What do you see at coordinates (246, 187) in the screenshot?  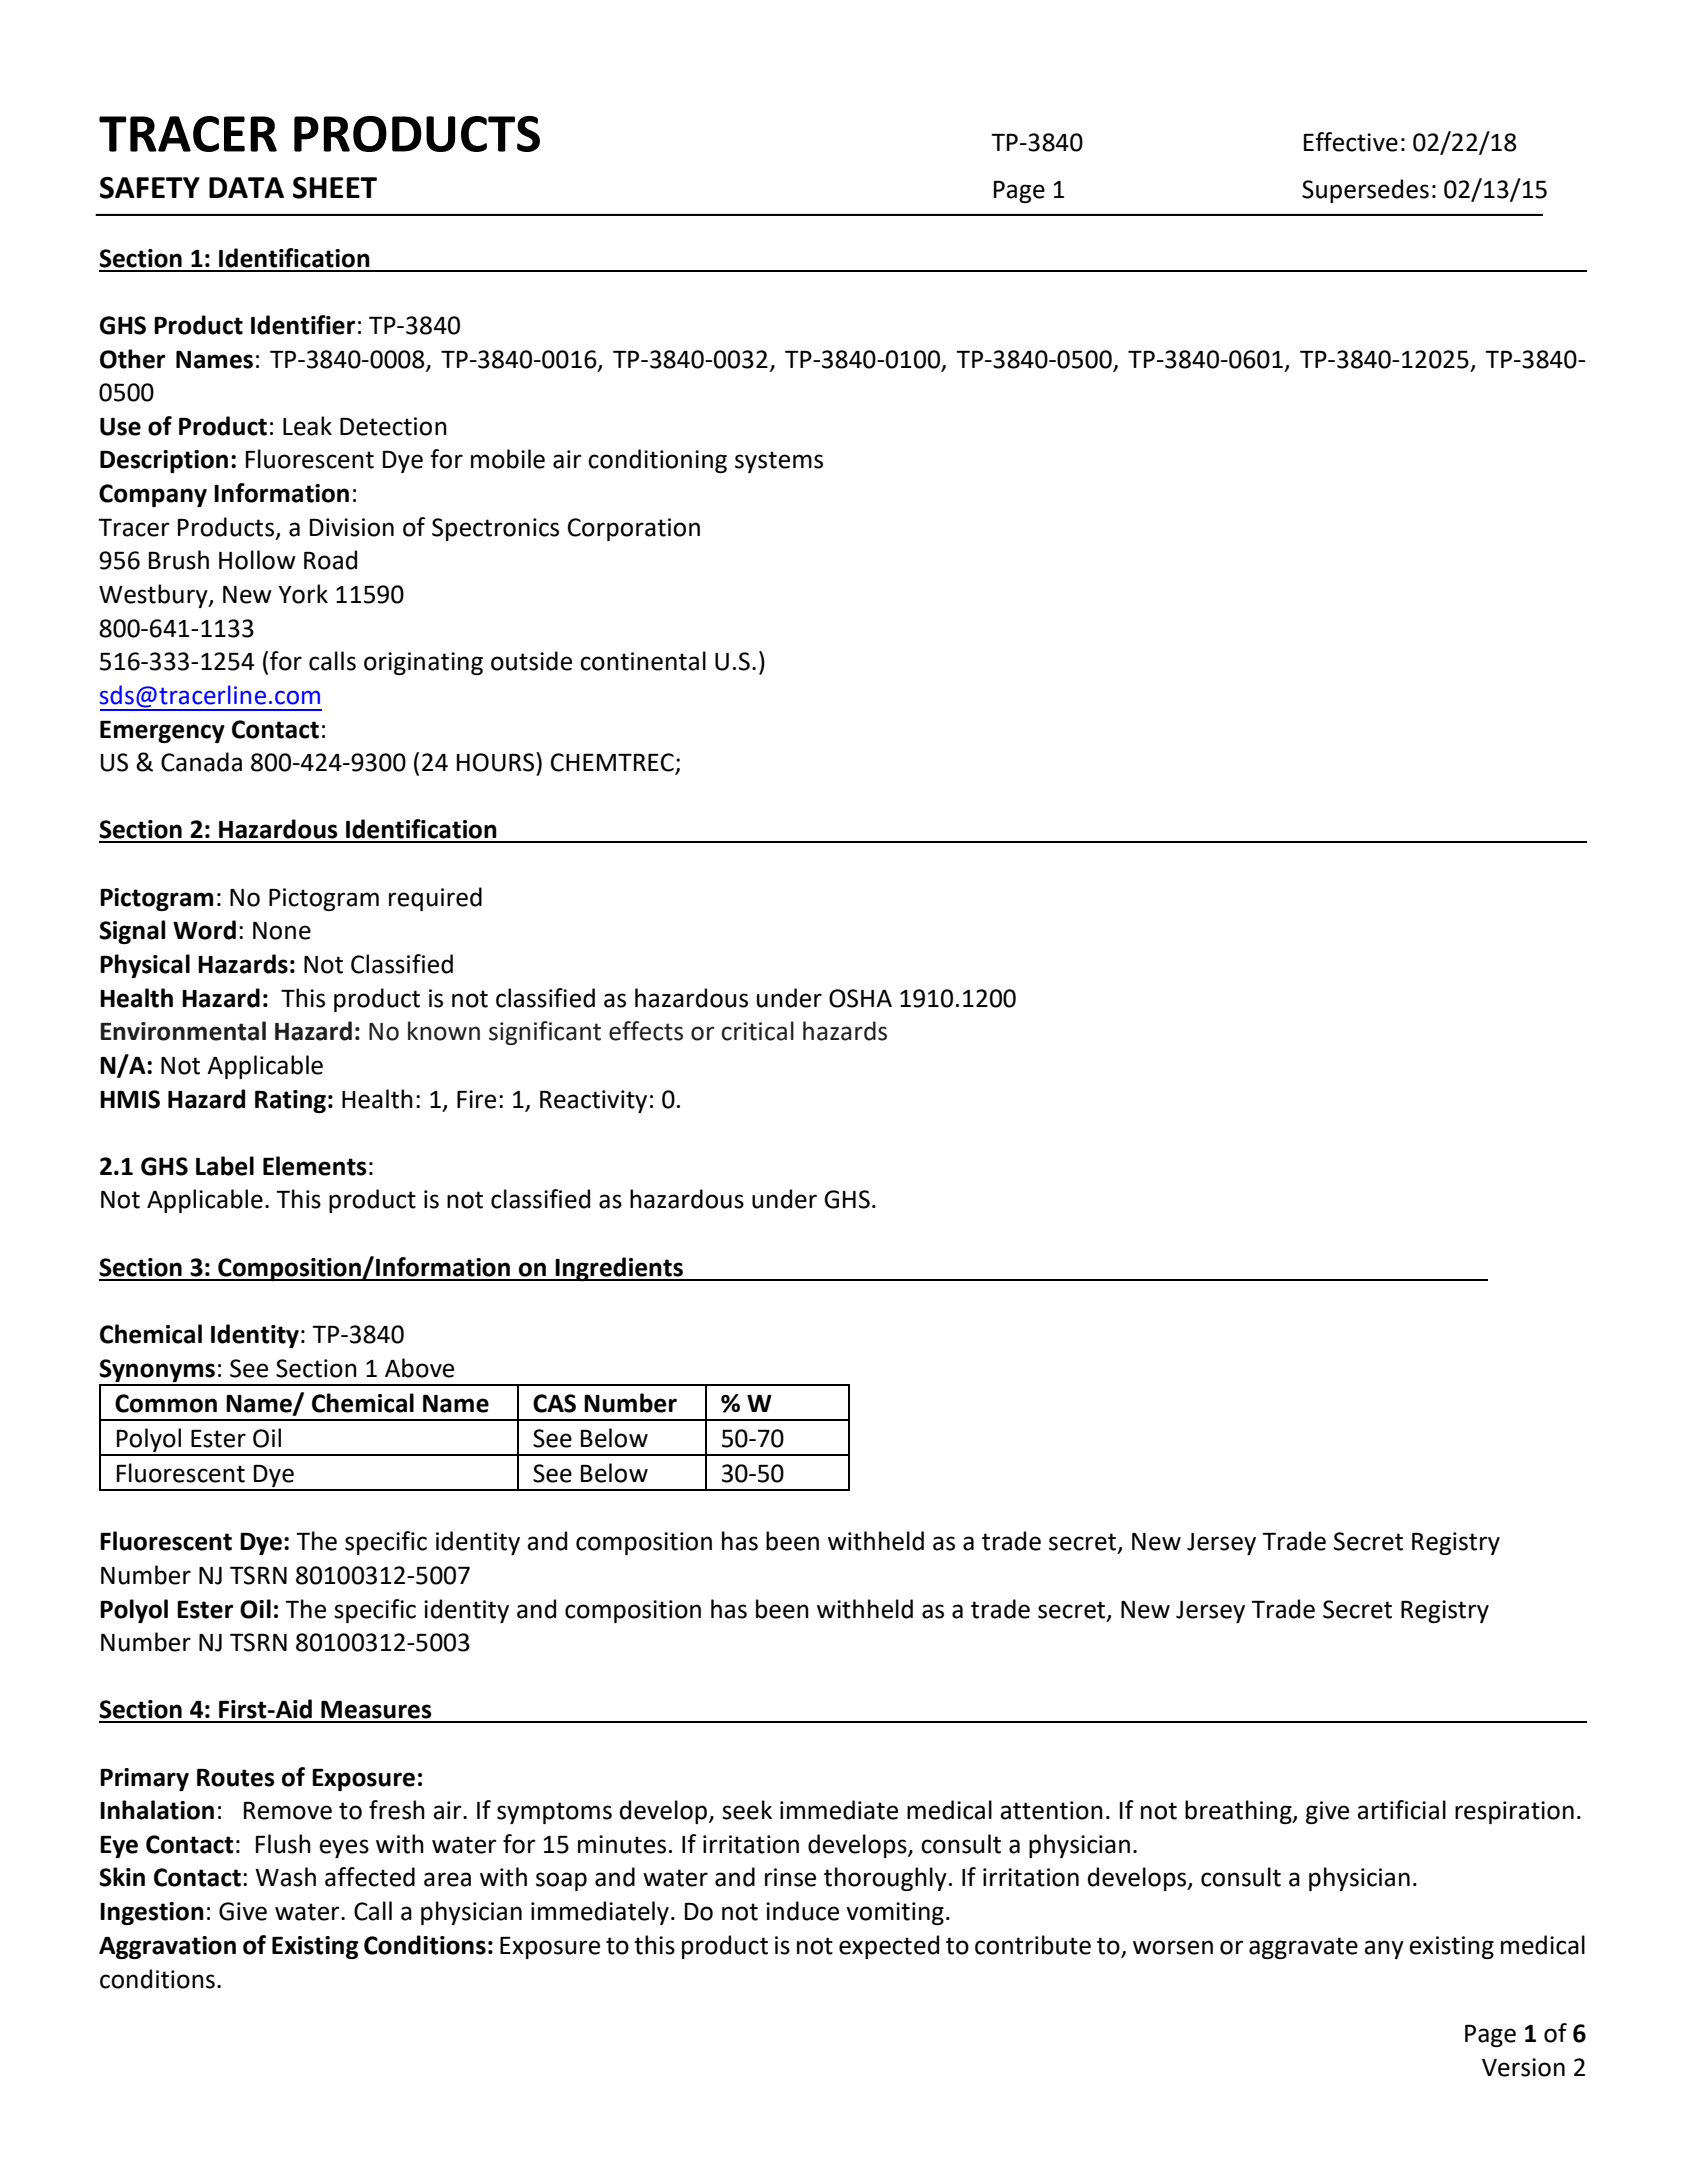 I see `DATA` at bounding box center [246, 187].
